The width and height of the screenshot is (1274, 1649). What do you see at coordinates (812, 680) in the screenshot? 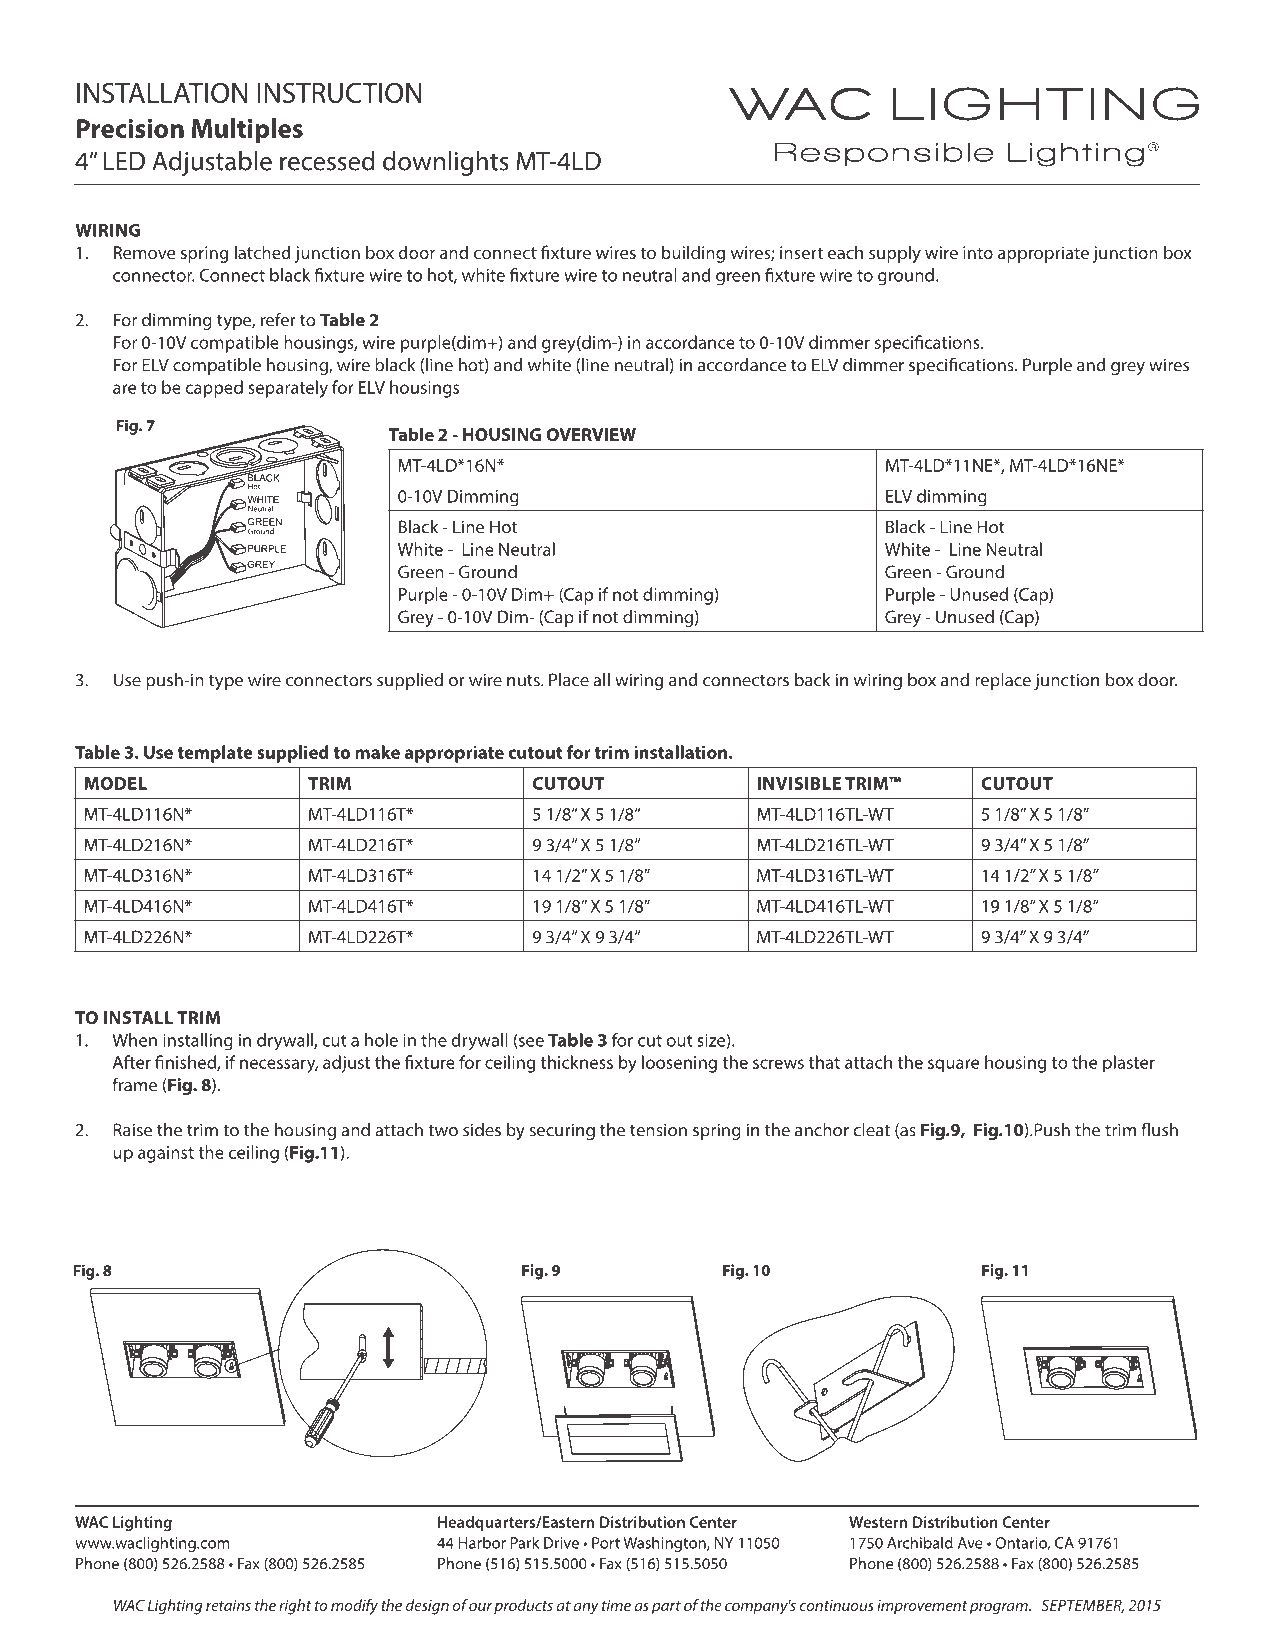
I see `back` at bounding box center [812, 680].
